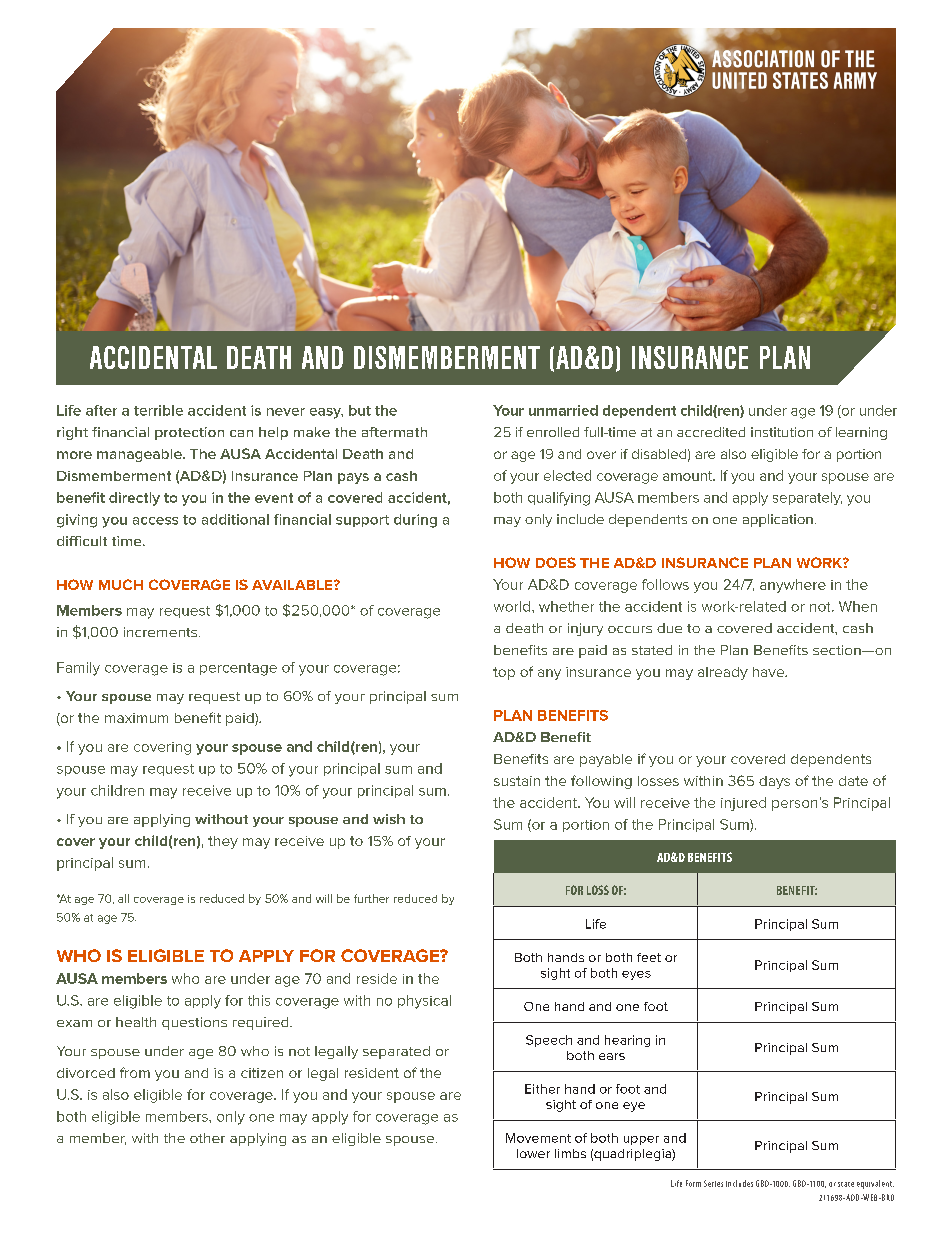 The height and width of the screenshot is (1233, 952). What do you see at coordinates (553, 432) in the screenshot?
I see `enrolled` at bounding box center [553, 432].
